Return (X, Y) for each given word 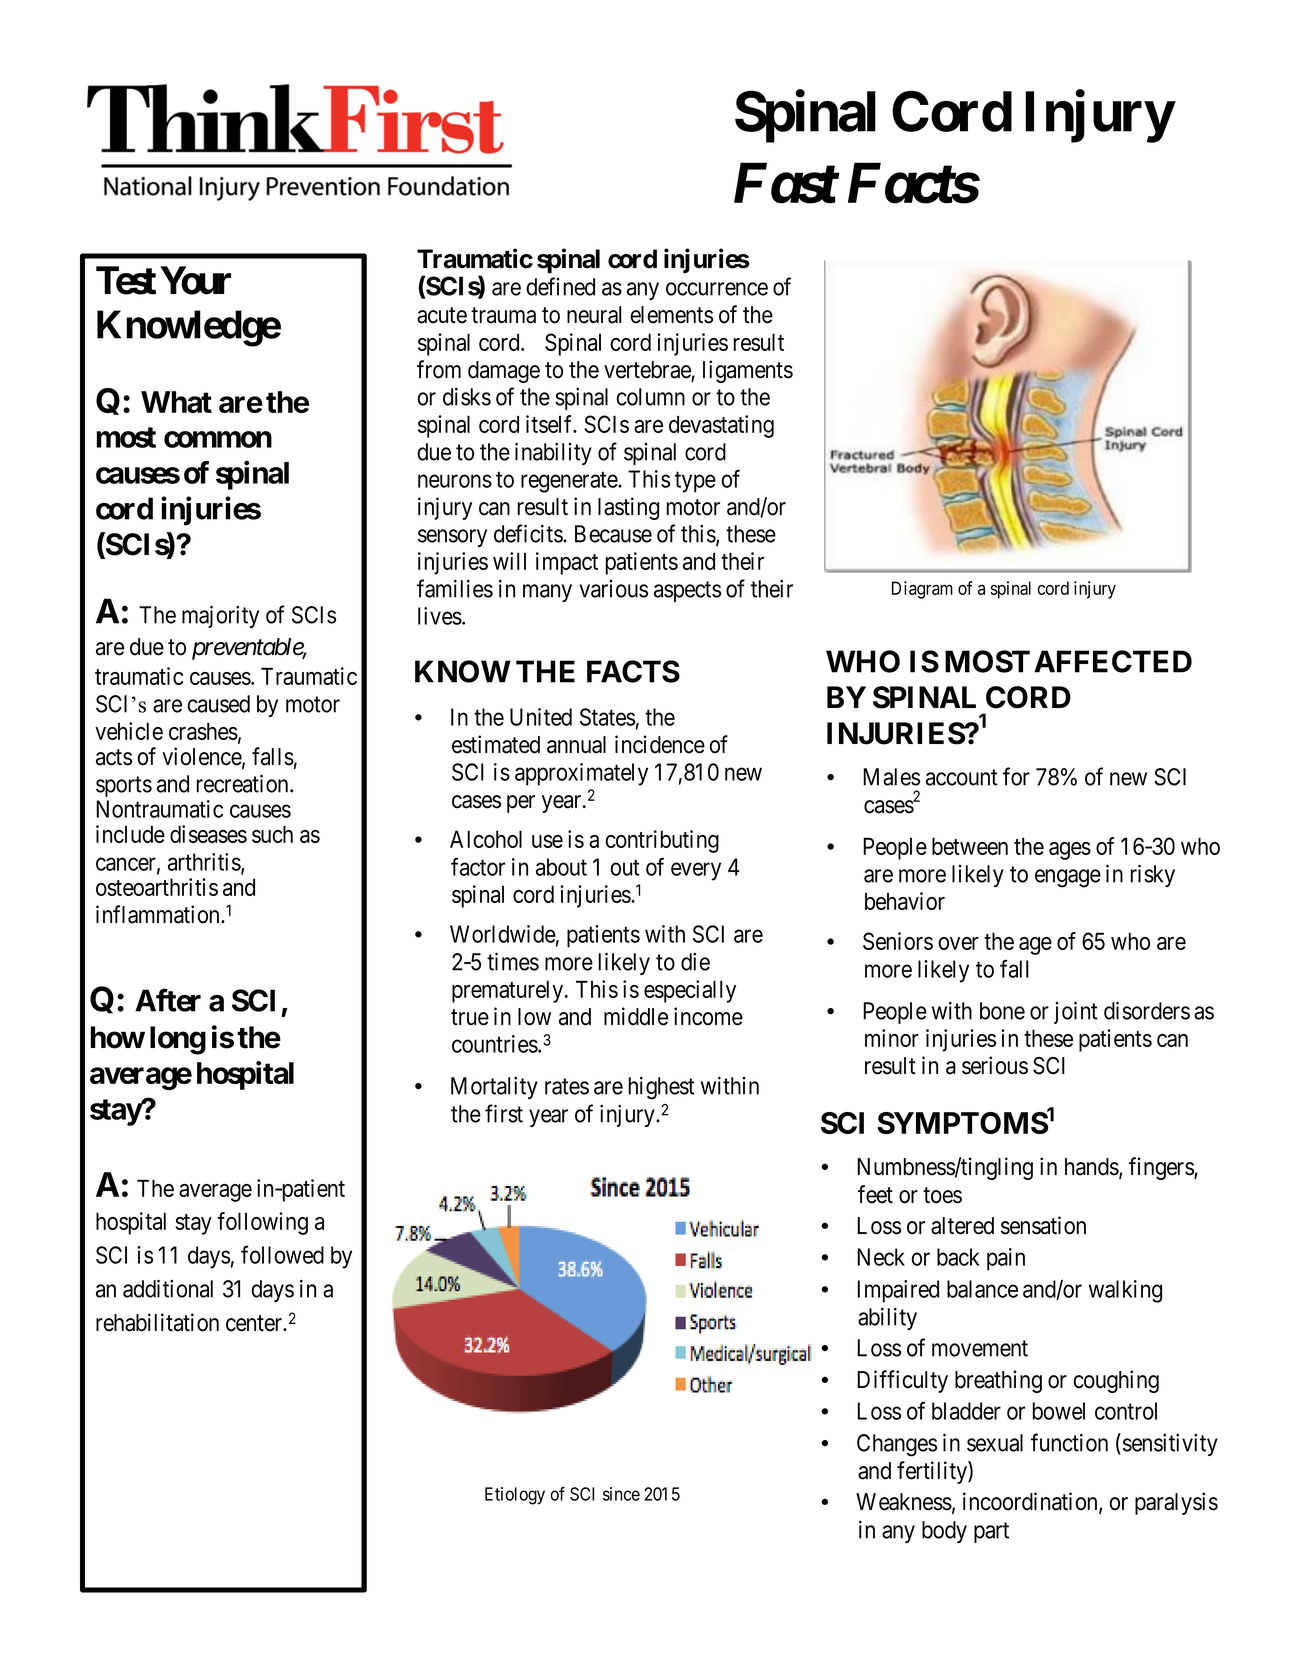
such (272, 834)
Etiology (515, 1496)
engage (1068, 878)
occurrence (717, 289)
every (696, 871)
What (176, 402)
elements (671, 315)
